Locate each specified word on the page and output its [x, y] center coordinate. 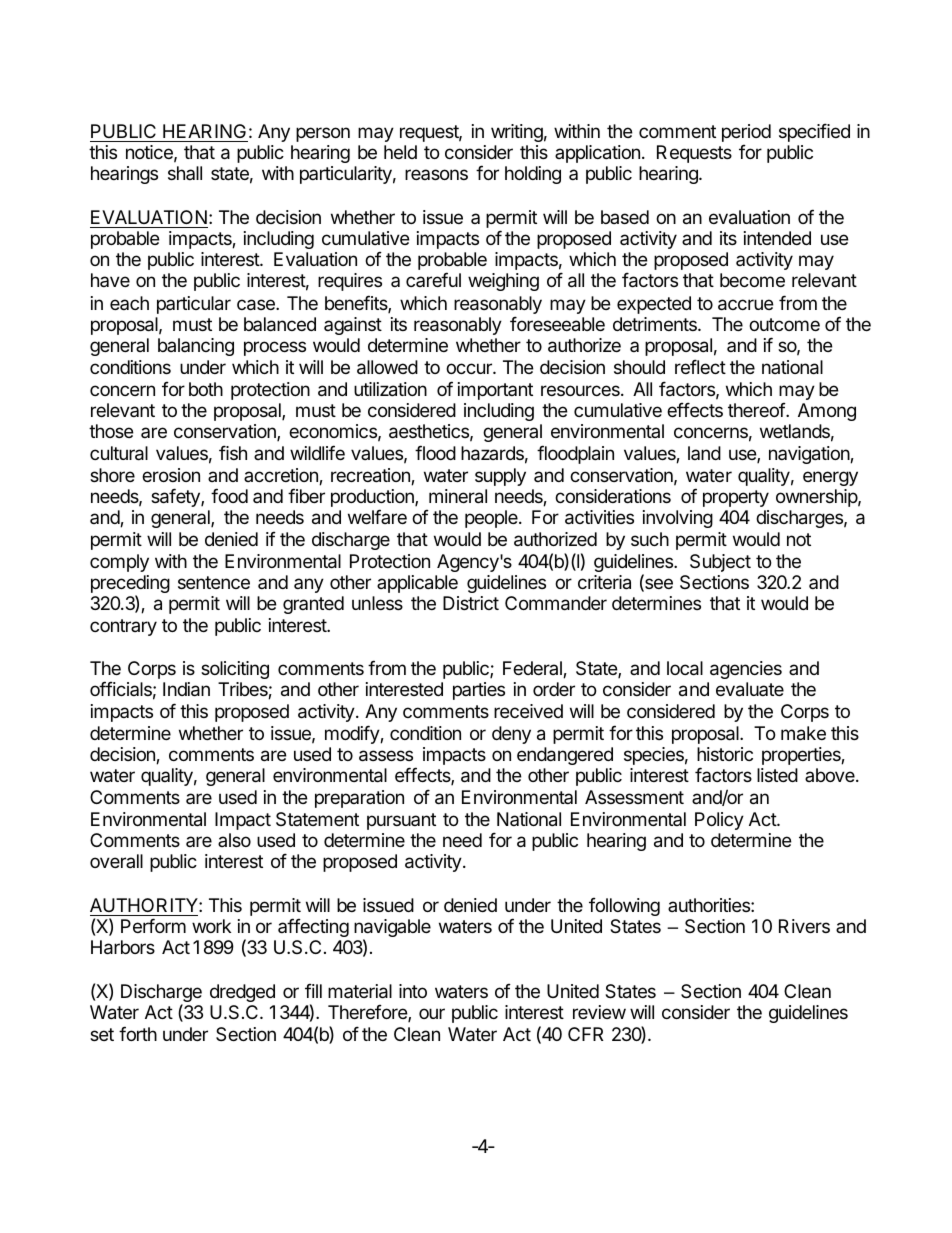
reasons [436, 174]
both [206, 389]
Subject [720, 563]
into [413, 991]
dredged [242, 993]
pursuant [401, 821]
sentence [214, 582]
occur [470, 368]
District [471, 603]
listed [777, 775]
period [746, 133]
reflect [700, 366]
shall [185, 173]
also [234, 840]
